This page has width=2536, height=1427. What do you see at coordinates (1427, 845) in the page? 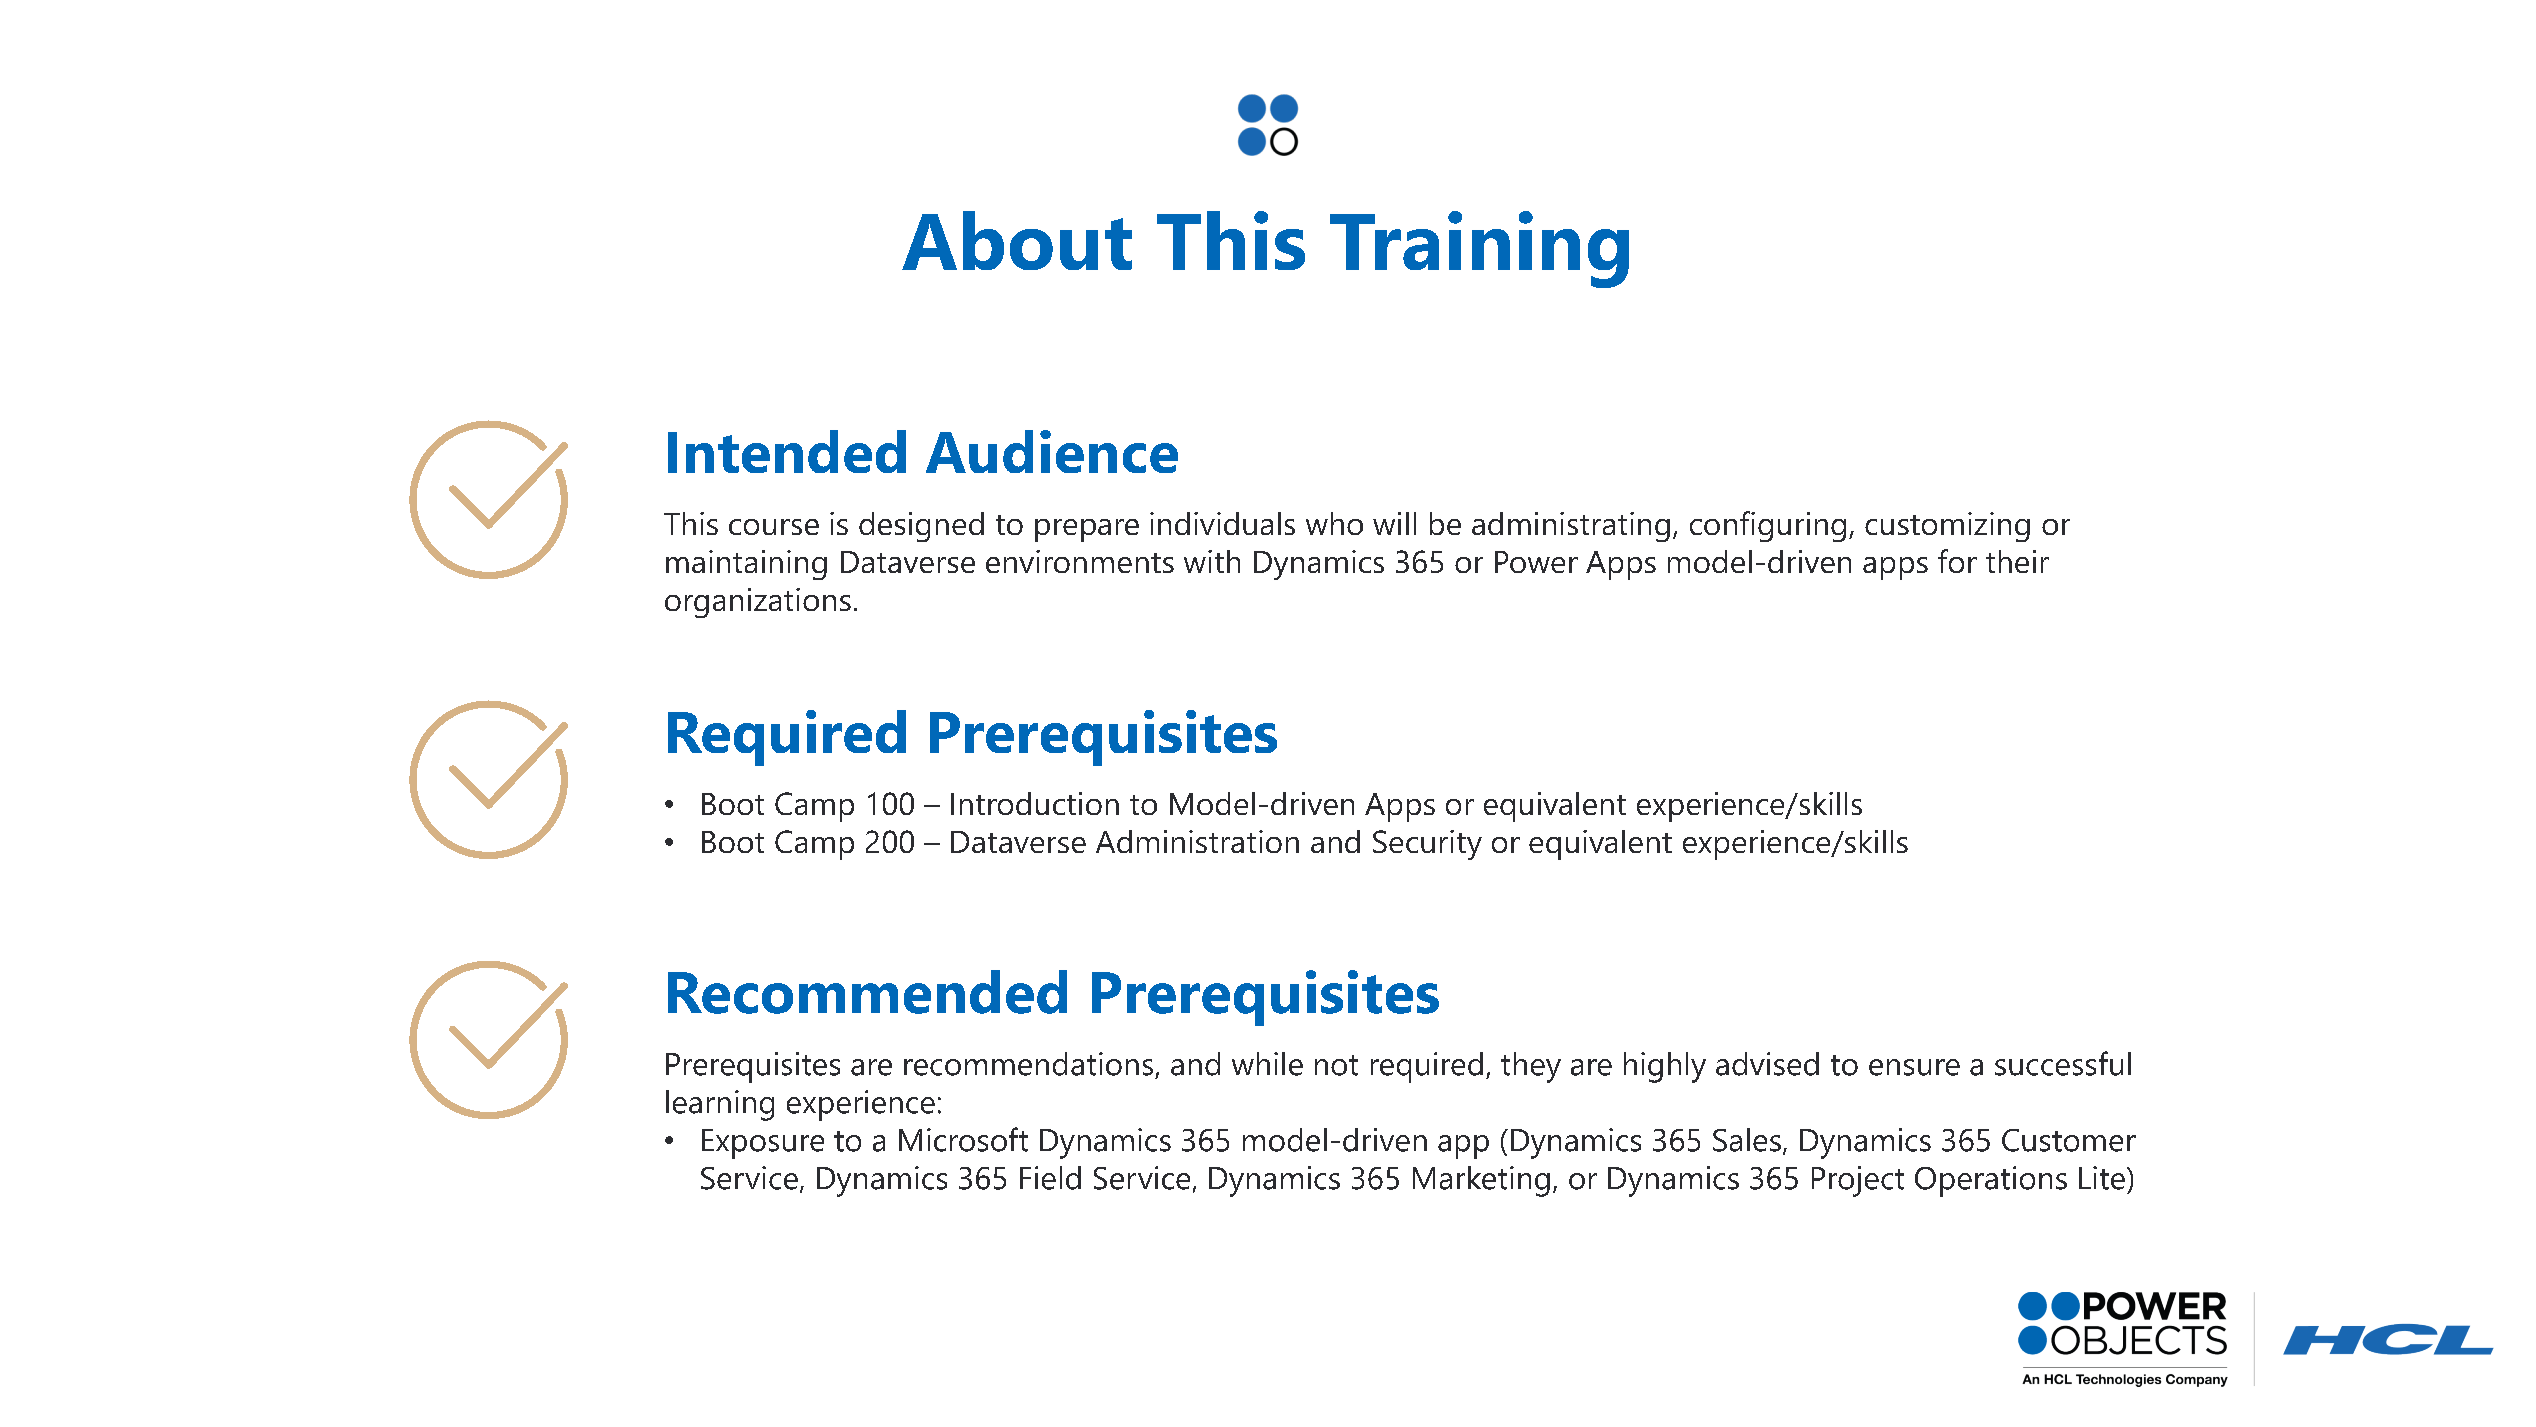
I see `Security` at bounding box center [1427, 845].
